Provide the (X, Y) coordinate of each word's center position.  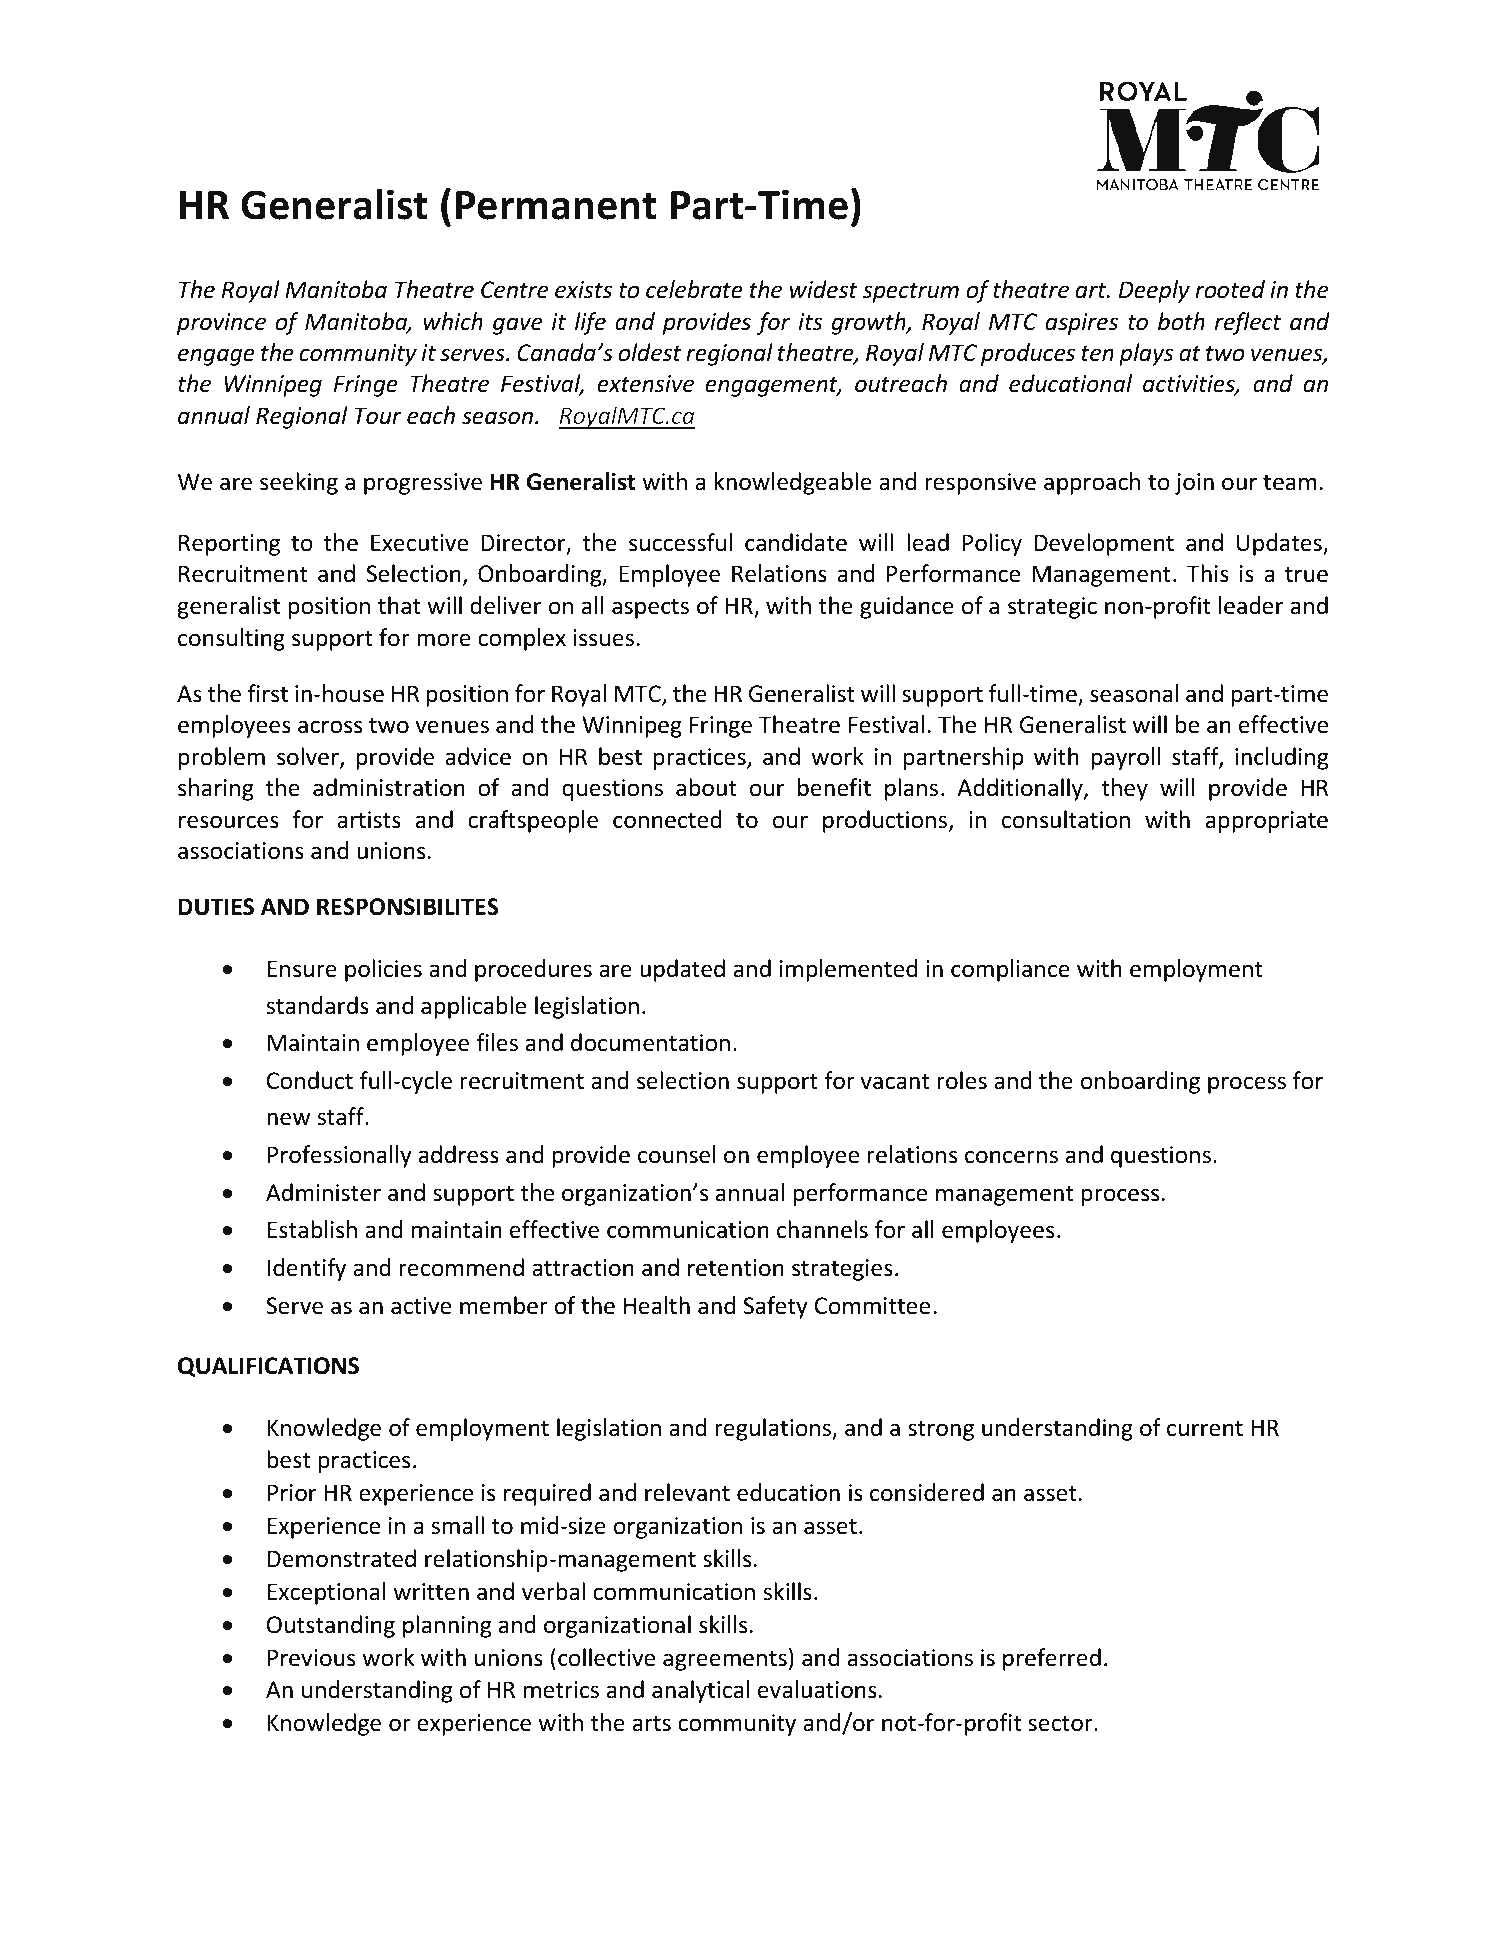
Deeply (1154, 291)
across (330, 727)
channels (822, 1229)
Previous (311, 1658)
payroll (1125, 758)
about (706, 787)
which (453, 321)
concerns (1011, 1157)
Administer (323, 1192)
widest (824, 289)
